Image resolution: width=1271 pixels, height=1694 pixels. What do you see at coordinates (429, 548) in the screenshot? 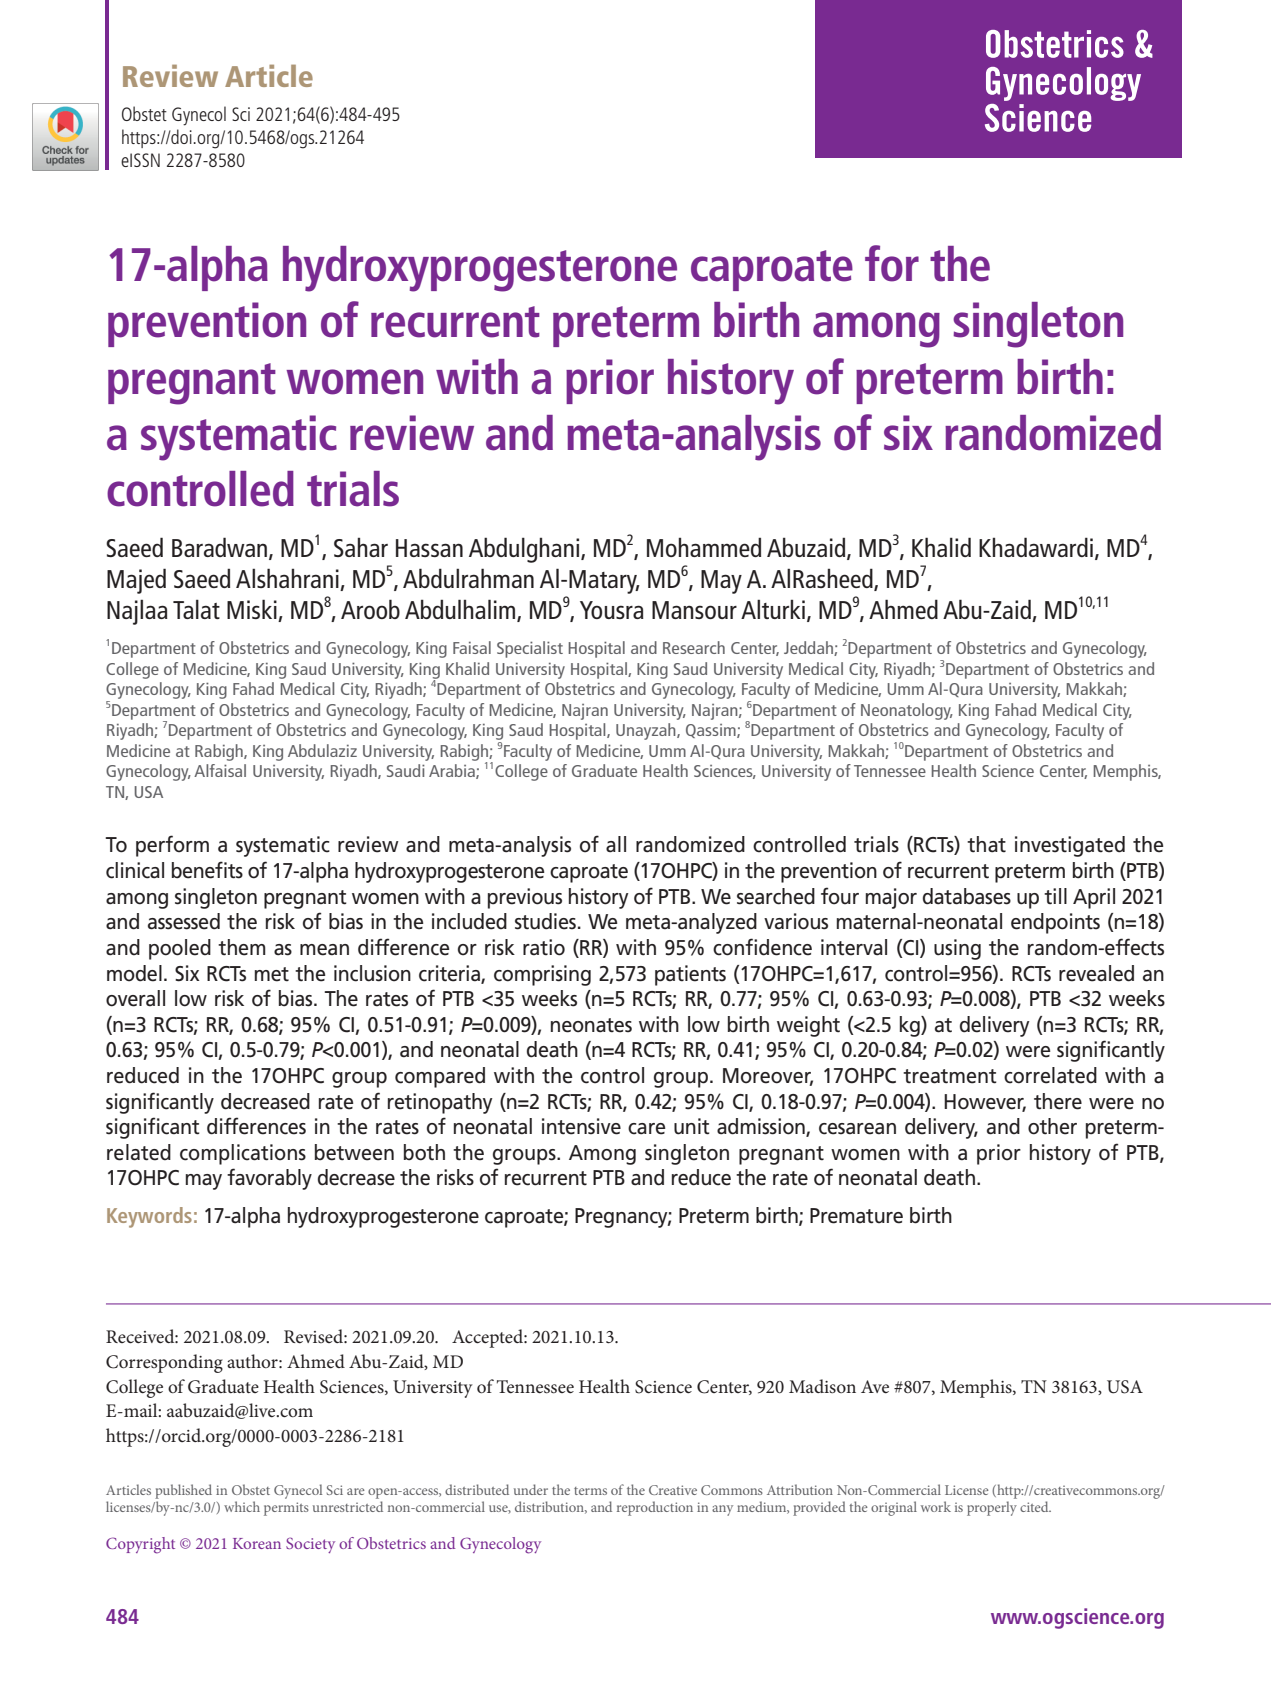
I see `Hassan` at bounding box center [429, 548].
